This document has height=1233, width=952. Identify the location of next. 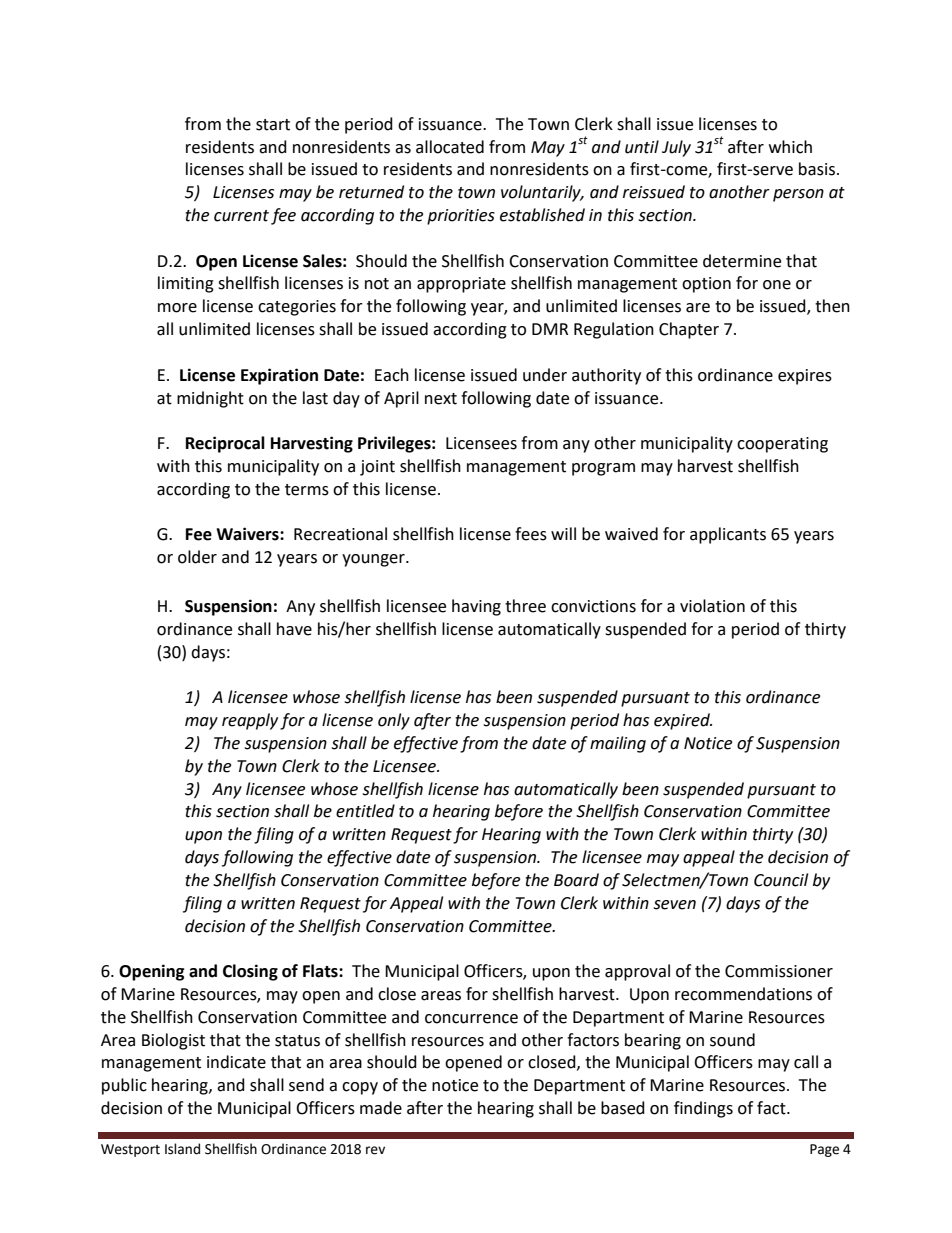
(441, 399).
